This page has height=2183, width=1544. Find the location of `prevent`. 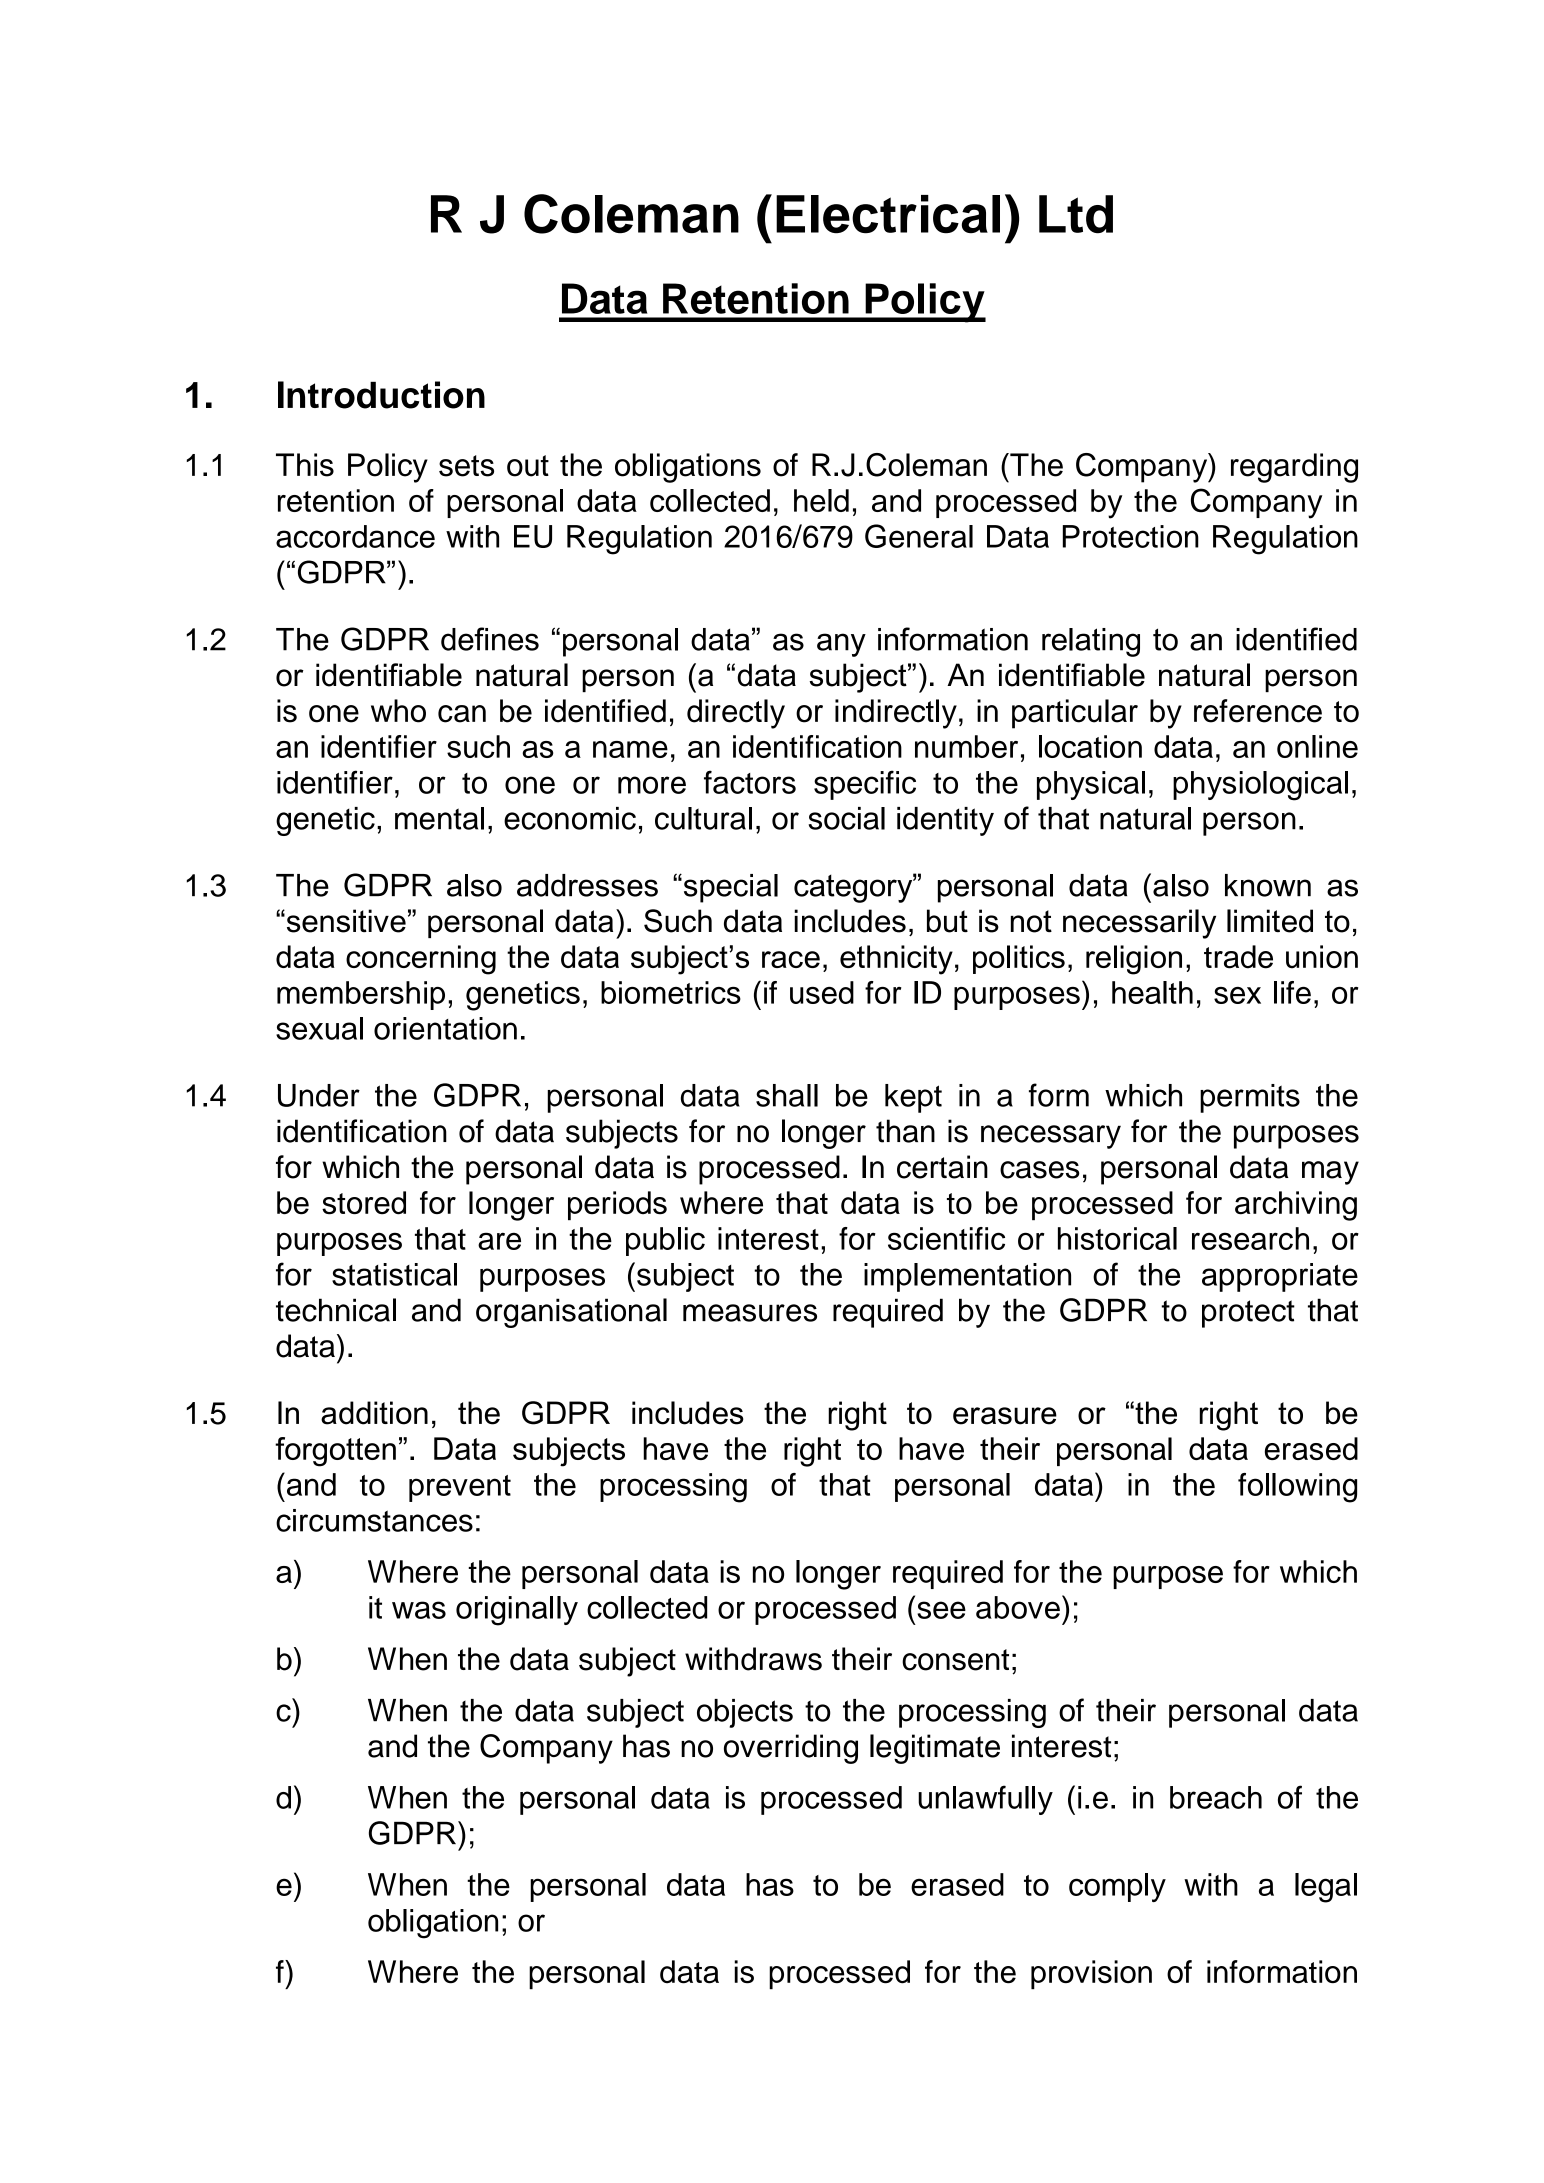

prevent is located at coordinates (460, 1488).
